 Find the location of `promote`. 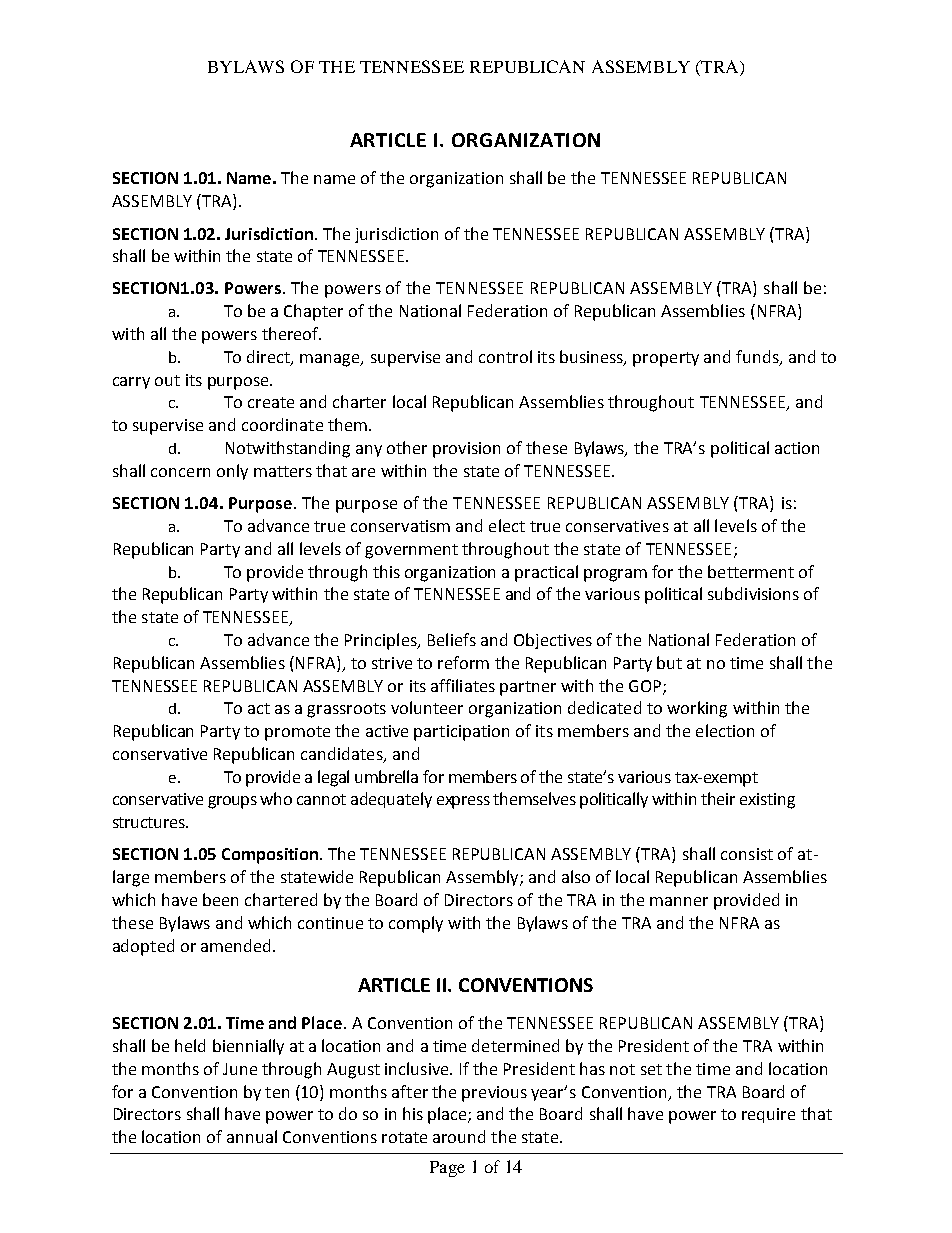

promote is located at coordinates (297, 733).
